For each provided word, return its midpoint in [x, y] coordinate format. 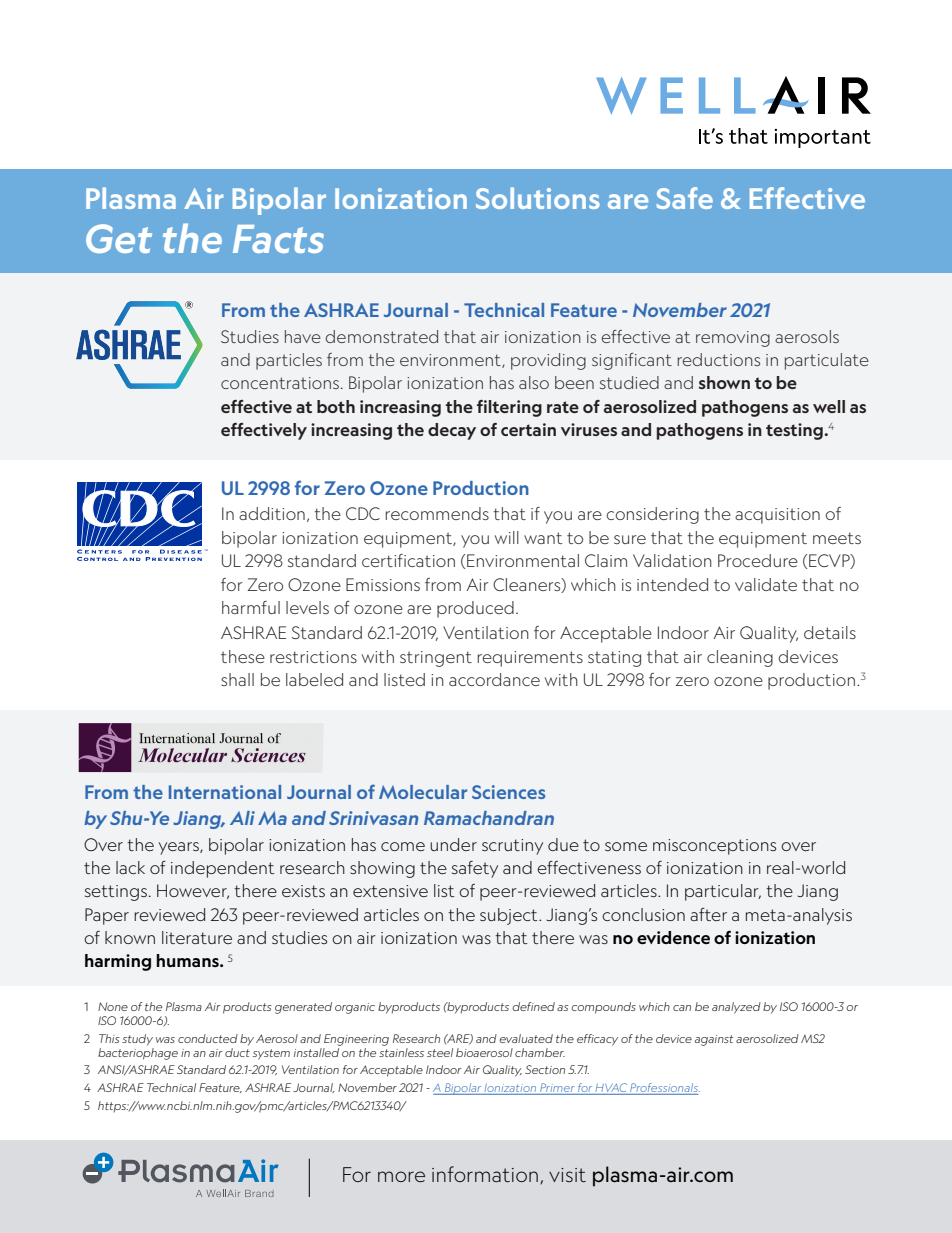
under [453, 844]
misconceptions [714, 847]
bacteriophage [138, 1052]
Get [119, 238]
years [180, 848]
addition [272, 513]
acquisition [777, 516]
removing [733, 339]
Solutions [538, 198]
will [507, 537]
